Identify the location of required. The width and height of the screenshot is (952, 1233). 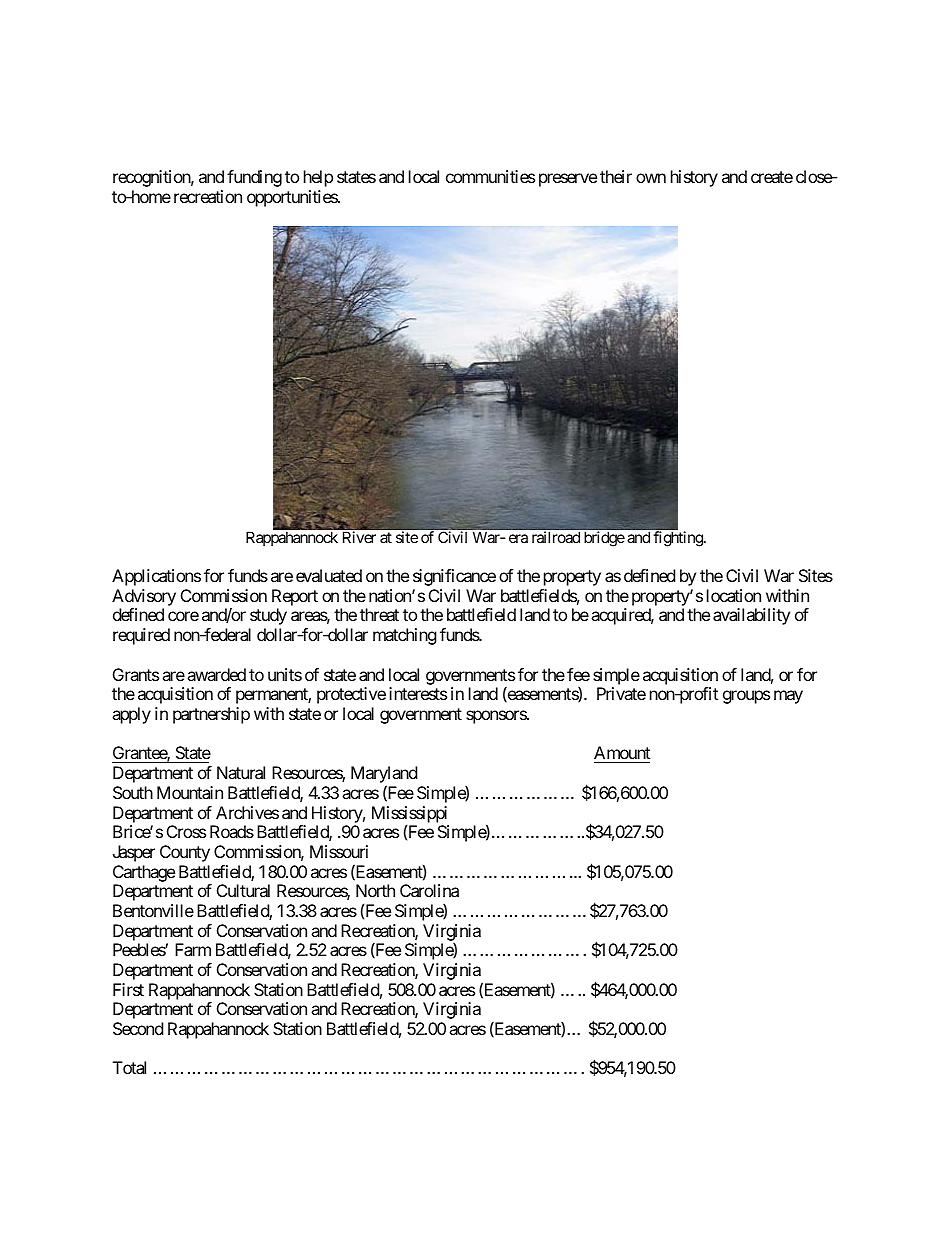
(141, 636).
